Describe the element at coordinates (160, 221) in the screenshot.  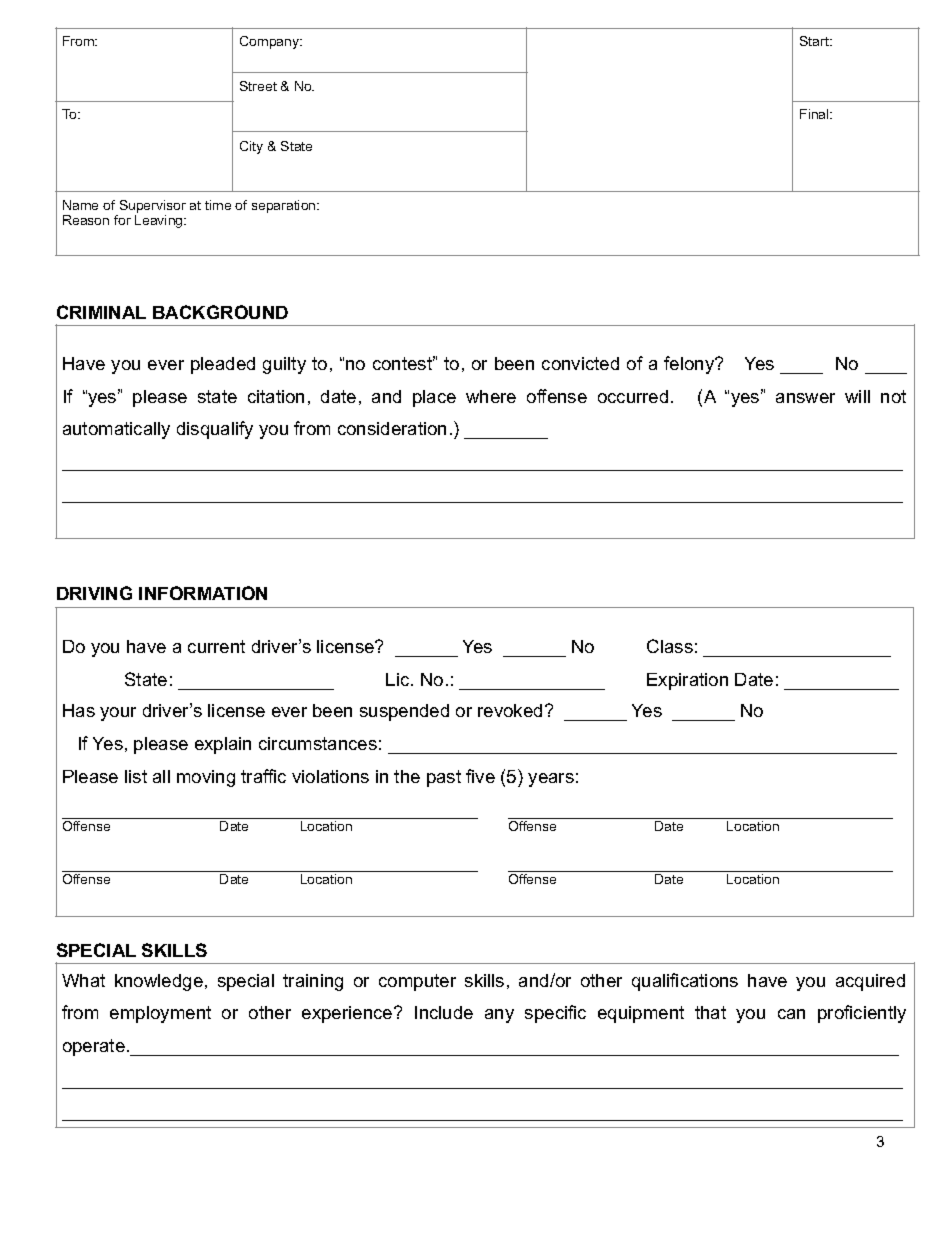
I see `Leaving` at that location.
